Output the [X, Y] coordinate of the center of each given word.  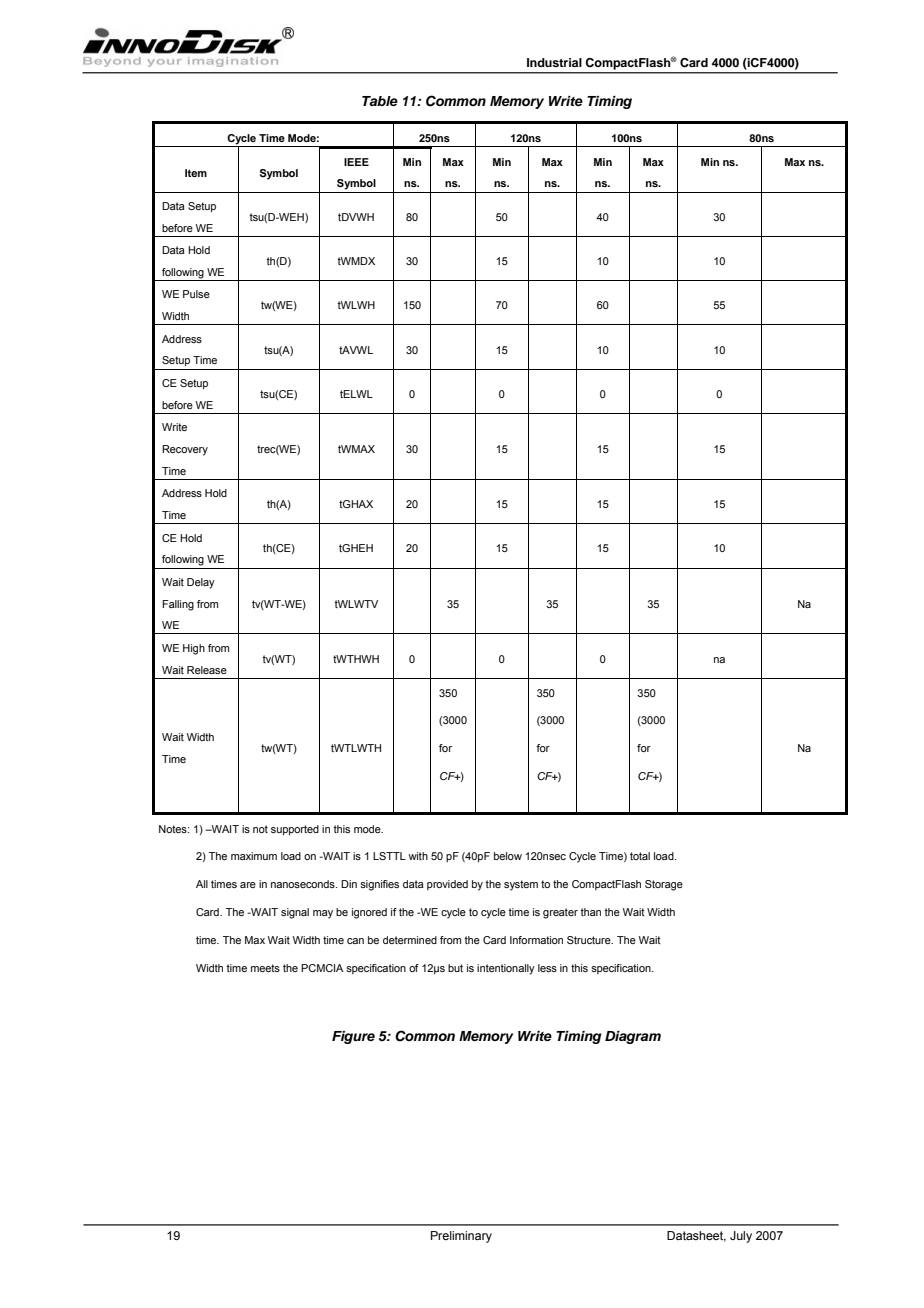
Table [380, 101]
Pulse [196, 294]
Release [207, 670]
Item [196, 173]
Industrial [554, 62]
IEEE [356, 162]
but [455, 968]
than [590, 912]
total [640, 856]
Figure [353, 1037]
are [248, 885]
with [418, 856]
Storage [664, 885]
